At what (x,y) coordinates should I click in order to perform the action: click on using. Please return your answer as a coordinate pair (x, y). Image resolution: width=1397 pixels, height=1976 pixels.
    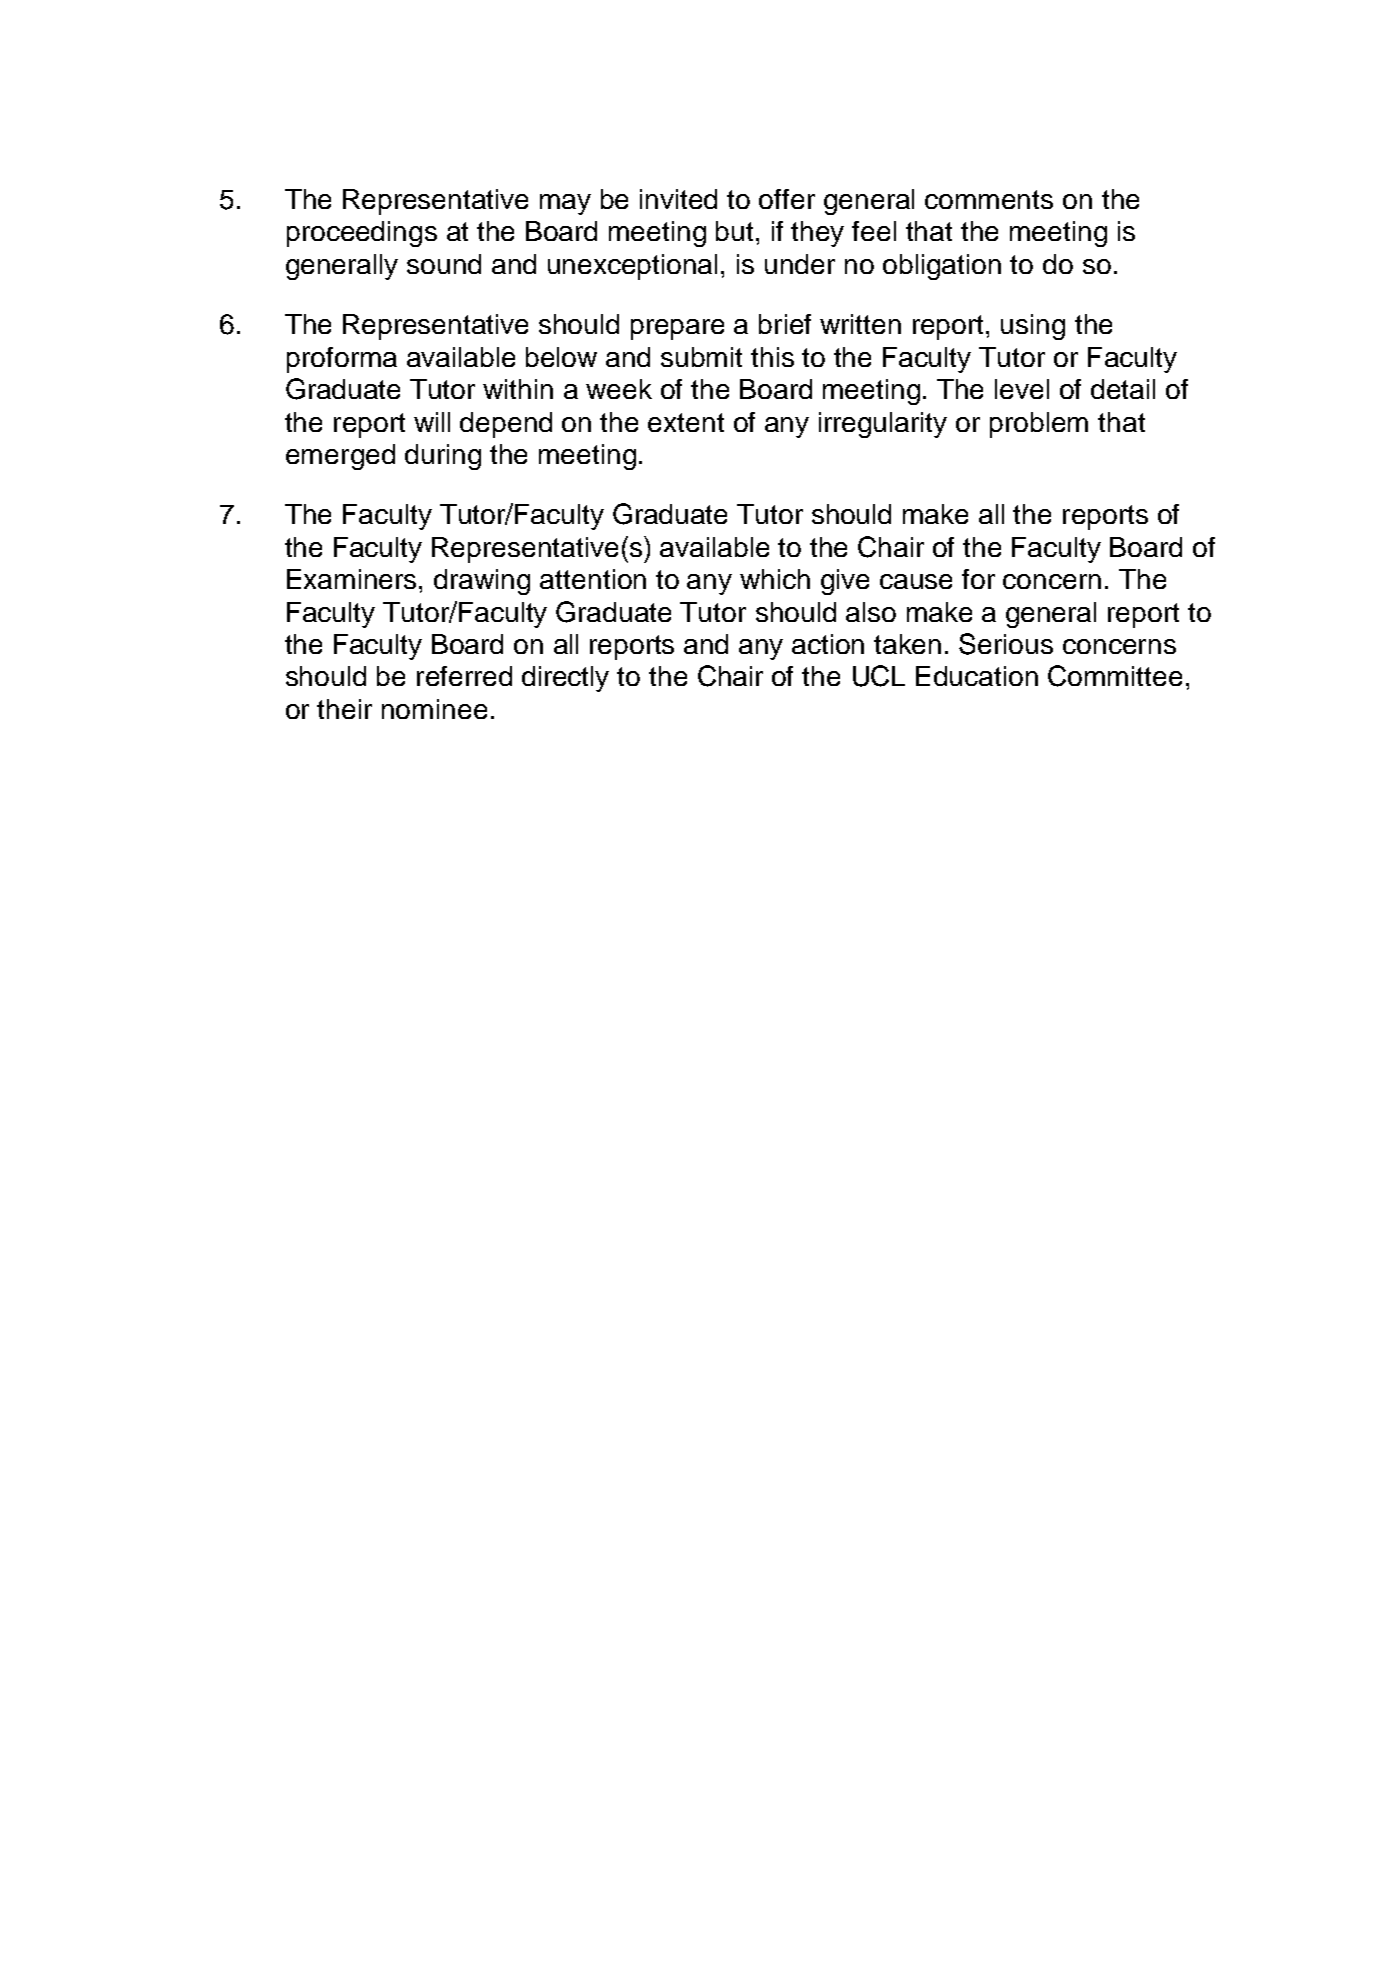
    Looking at the image, I should click on (1033, 327).
